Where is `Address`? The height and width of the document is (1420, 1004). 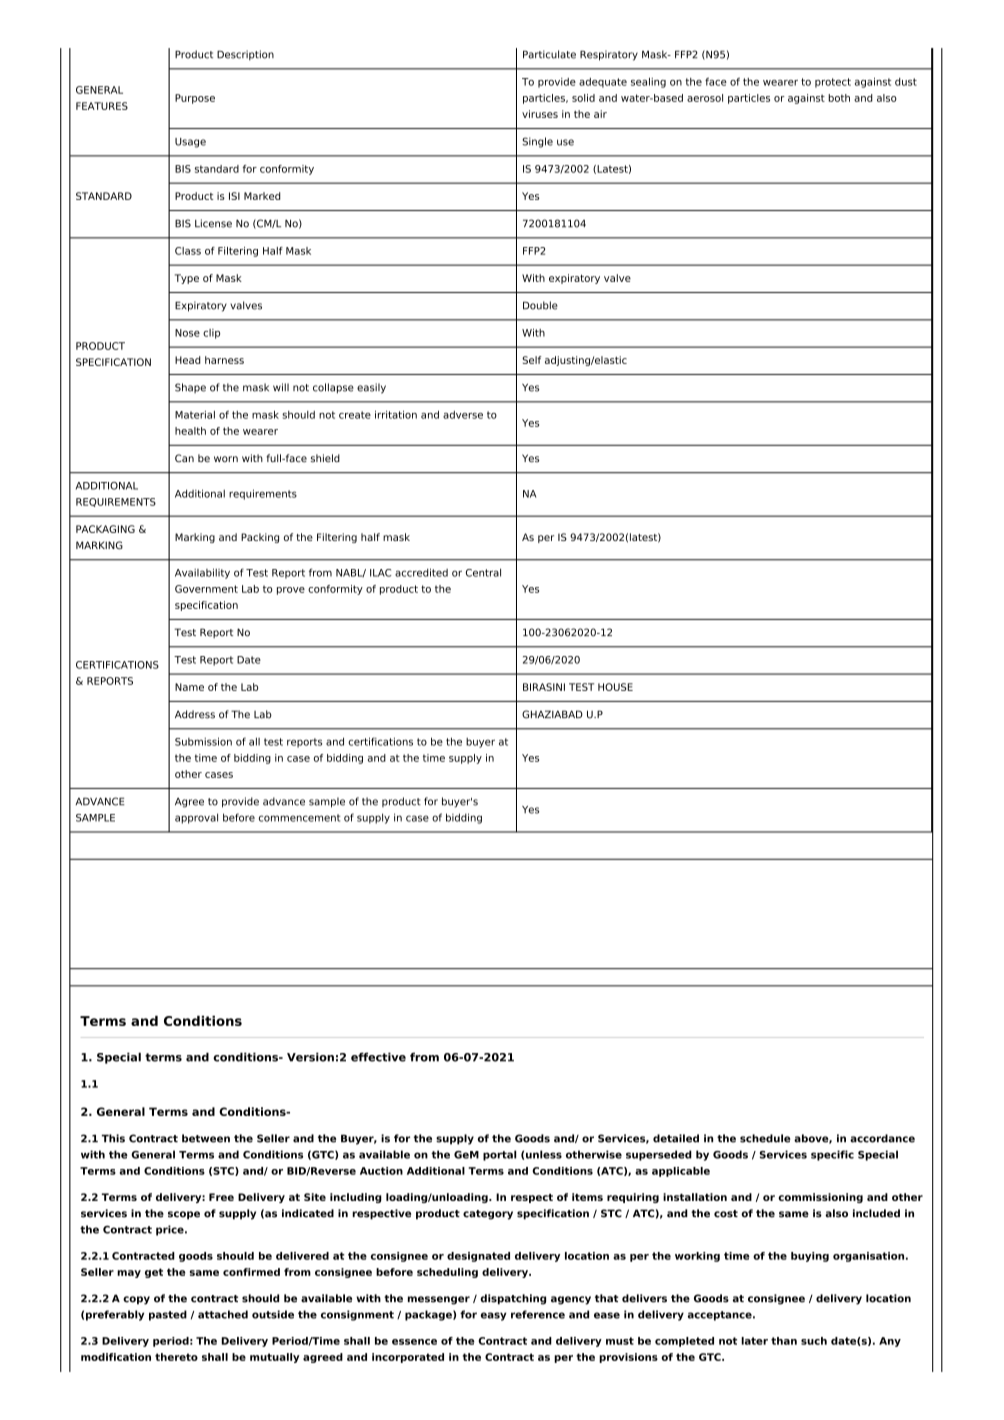 Address is located at coordinates (195, 714).
